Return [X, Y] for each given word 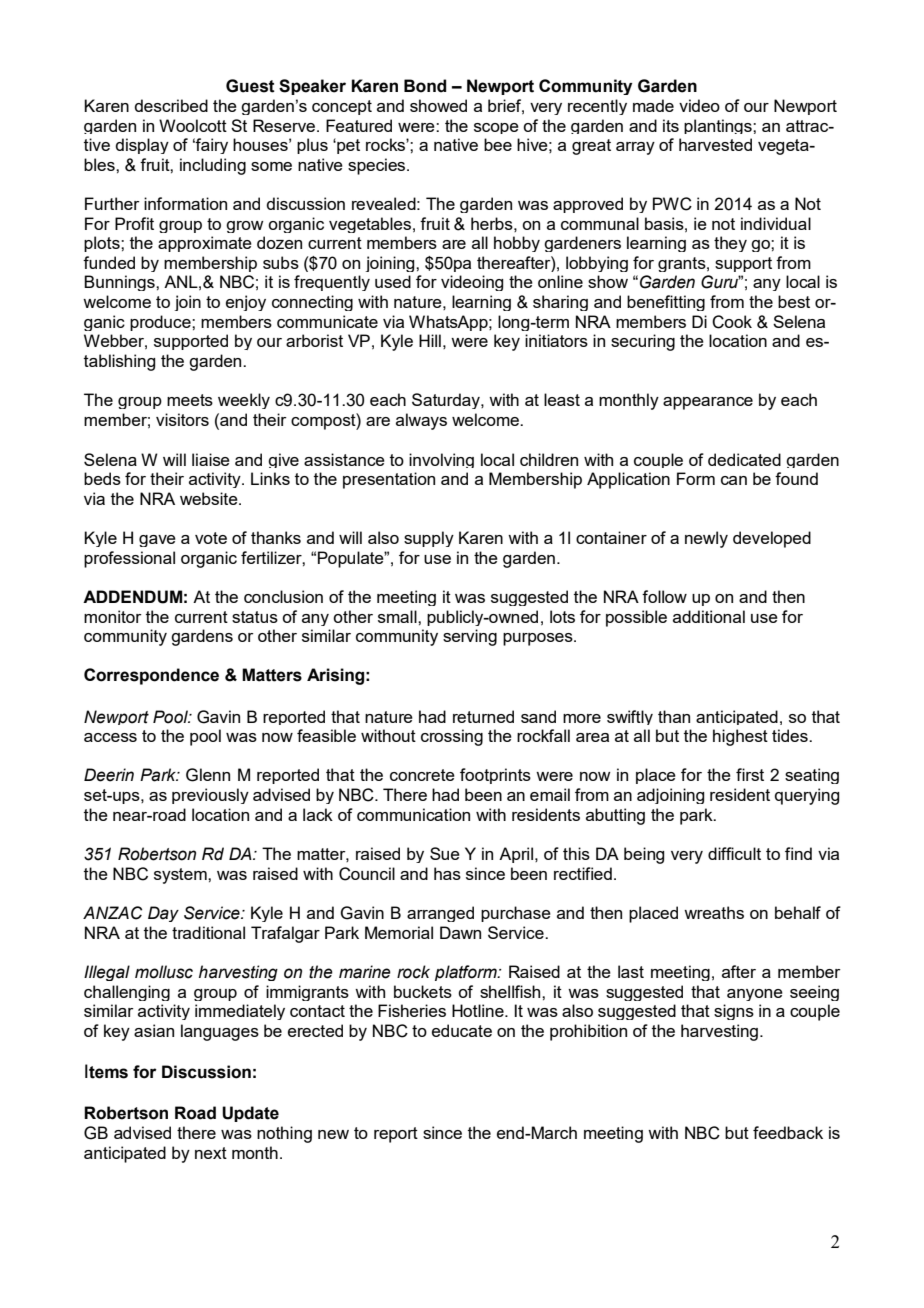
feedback [788, 1132]
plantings [719, 126]
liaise [211, 459]
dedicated [744, 459]
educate [462, 1030]
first [750, 774]
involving [441, 460]
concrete [422, 775]
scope [496, 128]
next [211, 1153]
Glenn [208, 775]
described [171, 105]
